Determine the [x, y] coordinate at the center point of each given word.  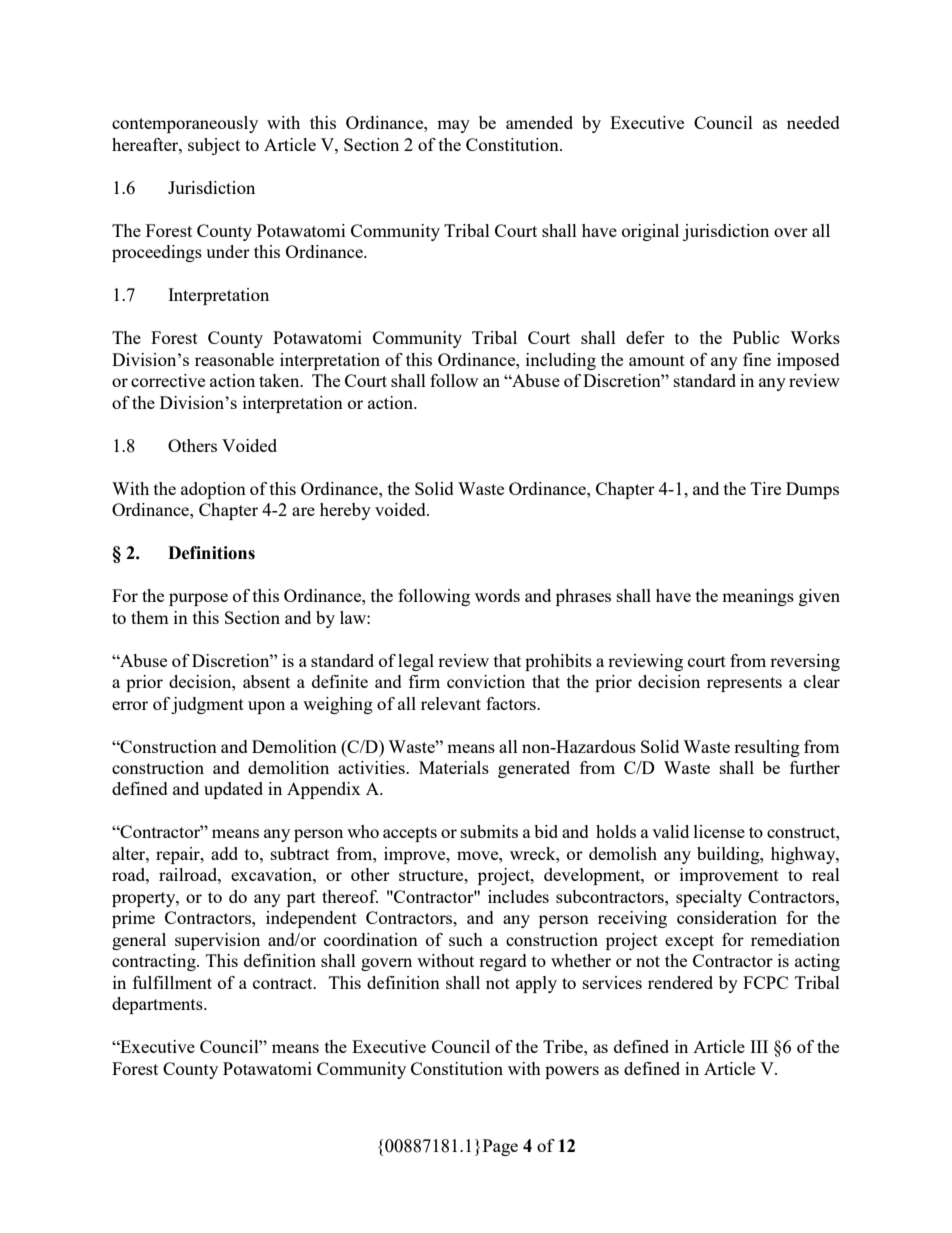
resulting [767, 748]
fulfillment [172, 982]
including [561, 361]
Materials [454, 767]
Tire [766, 488]
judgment [207, 705]
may [453, 126]
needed [813, 122]
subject [214, 146]
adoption [213, 490]
